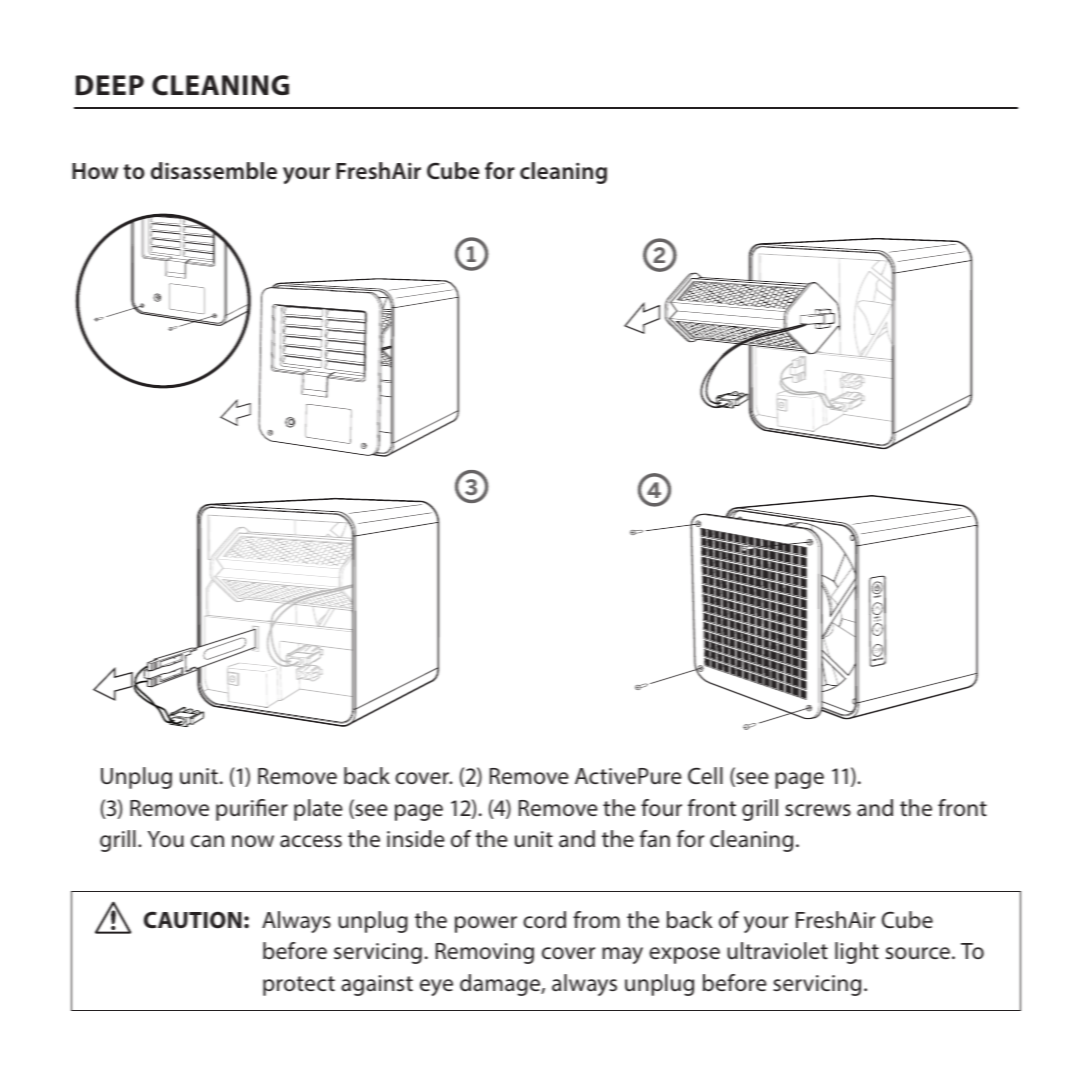 This page has width=1092, height=1092. I want to click on ultraviolet, so click(777, 951).
